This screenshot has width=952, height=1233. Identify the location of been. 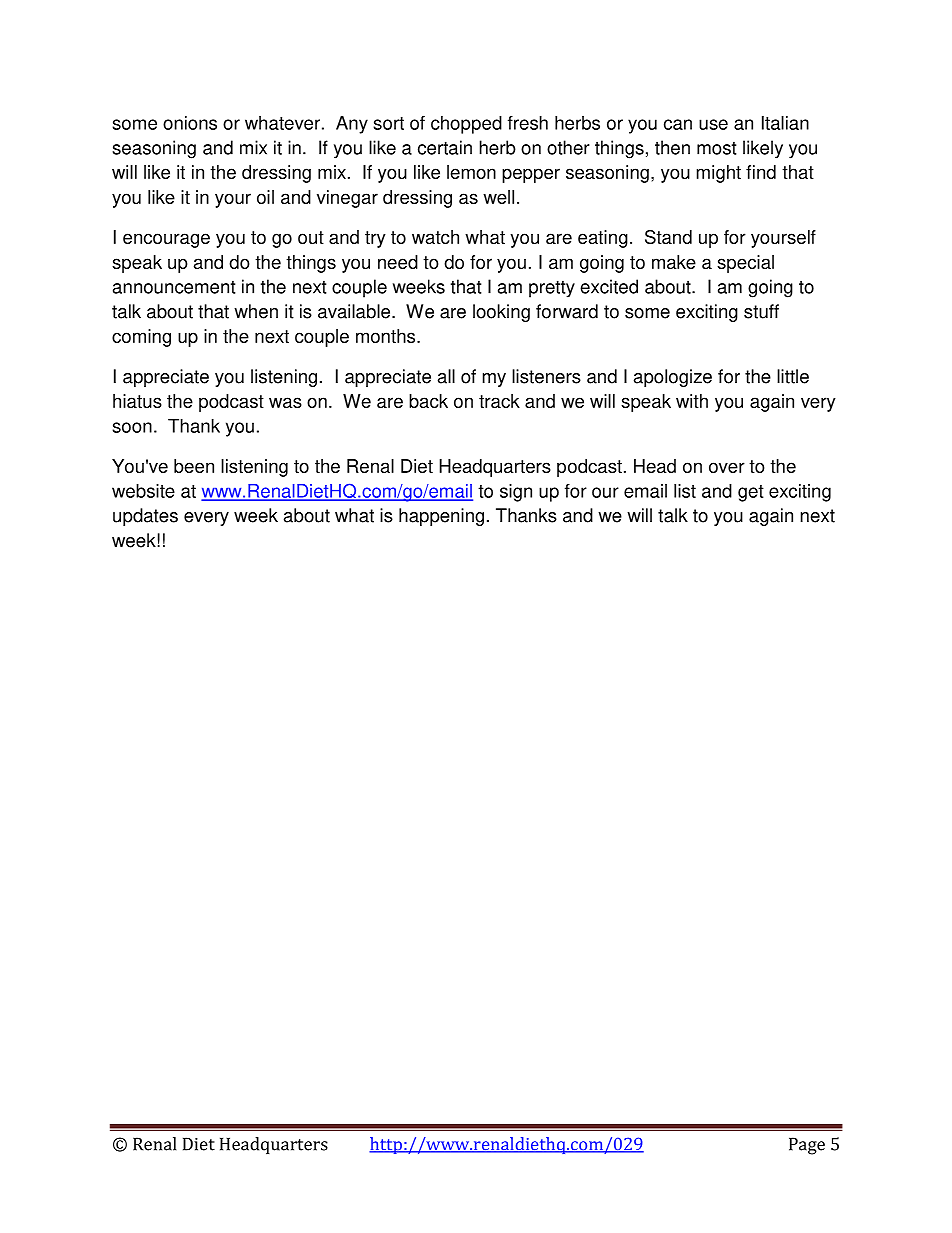
(194, 466).
